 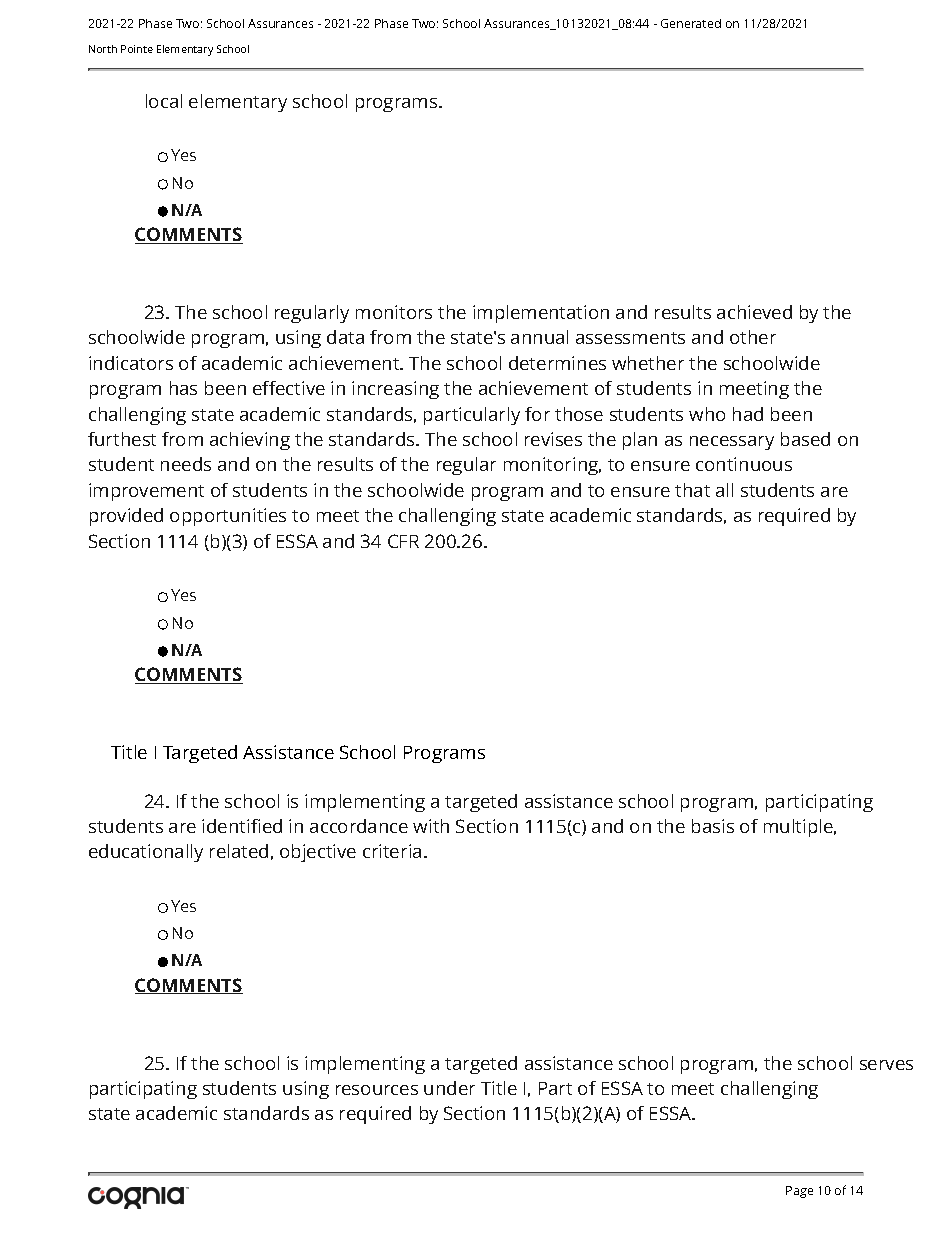 What do you see at coordinates (537, 414) in the screenshot?
I see `for` at bounding box center [537, 414].
